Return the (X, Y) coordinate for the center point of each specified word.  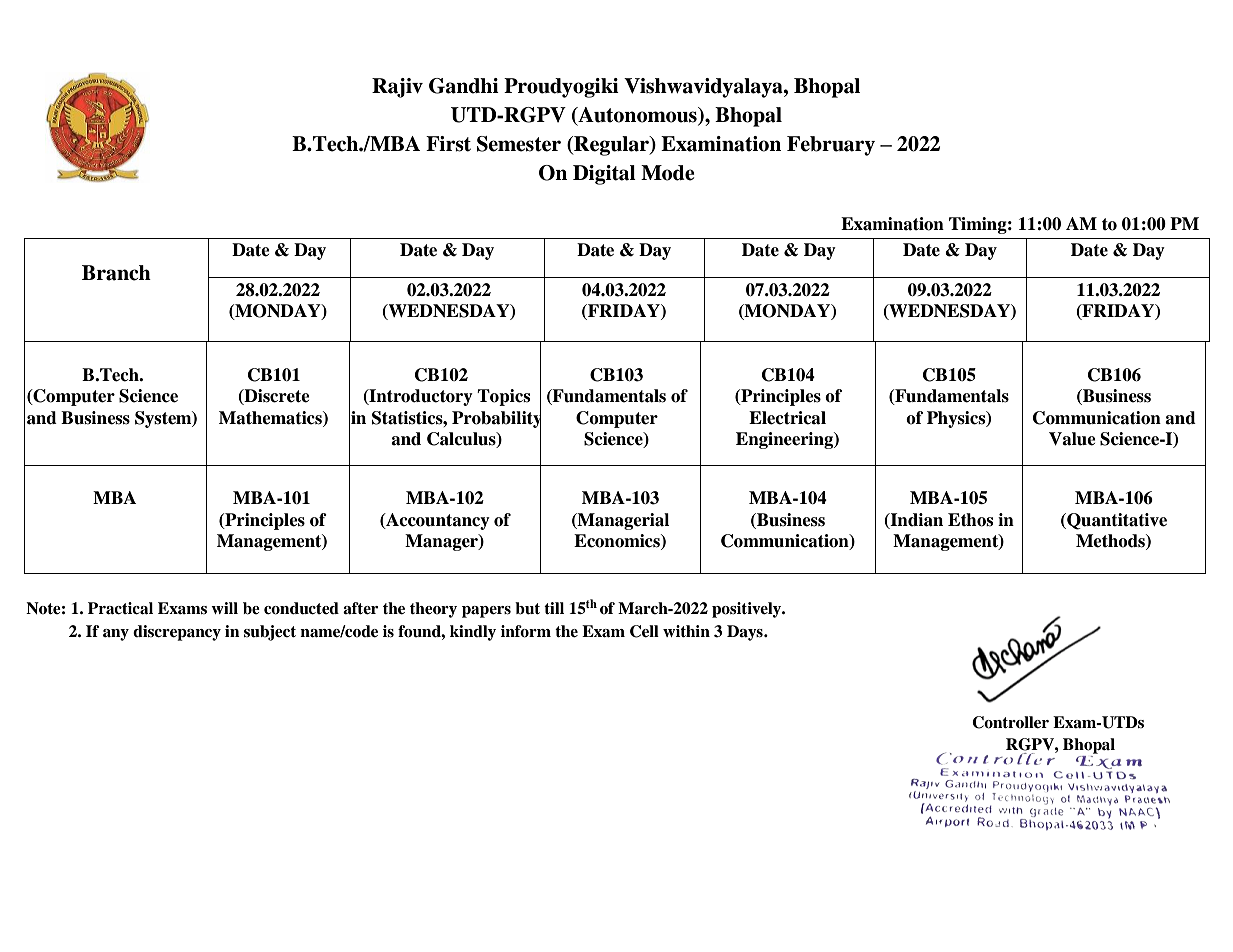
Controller (1010, 722)
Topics (503, 397)
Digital (604, 175)
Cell (644, 631)
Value (1072, 439)
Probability (496, 419)
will (224, 608)
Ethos (970, 520)
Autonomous (637, 116)
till (554, 608)
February (831, 146)
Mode (668, 173)
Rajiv (397, 88)
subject (270, 633)
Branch (116, 273)
